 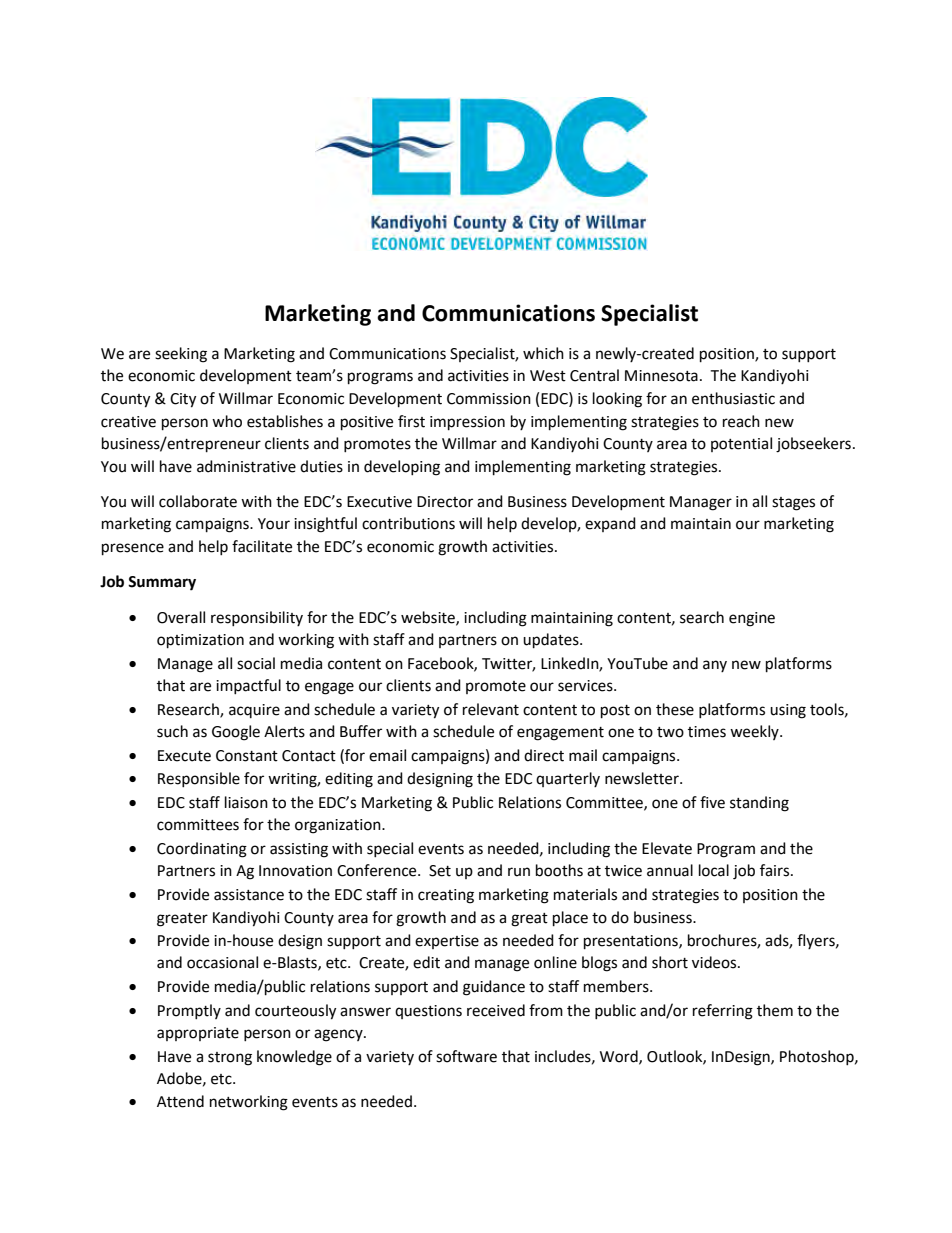 What do you see at coordinates (181, 355) in the screenshot?
I see `seeking` at bounding box center [181, 355].
